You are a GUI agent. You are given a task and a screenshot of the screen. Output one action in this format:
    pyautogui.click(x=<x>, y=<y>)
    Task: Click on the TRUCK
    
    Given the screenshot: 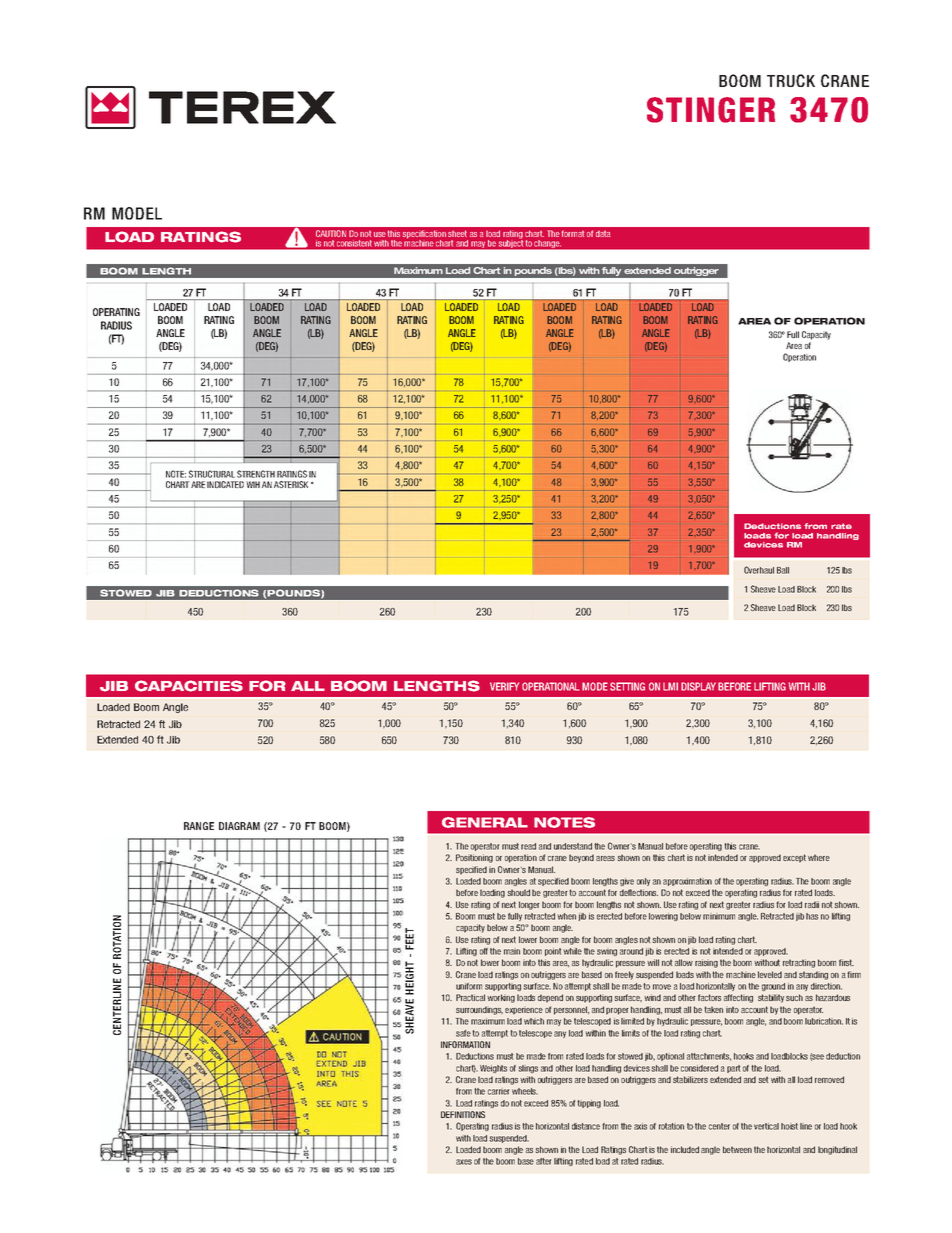 What is the action you would take?
    pyautogui.click(x=791, y=80)
